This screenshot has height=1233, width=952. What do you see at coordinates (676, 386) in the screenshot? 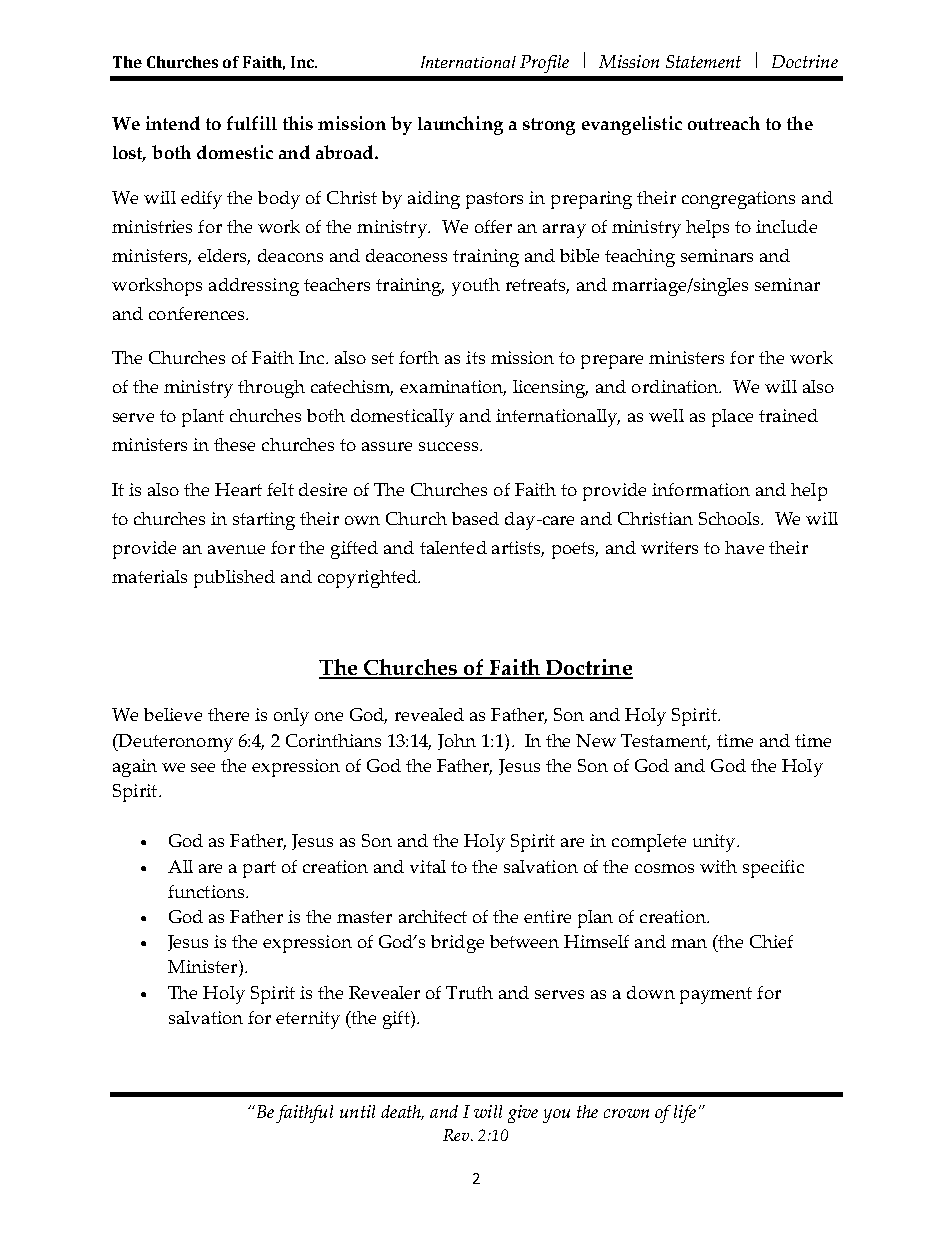
I see `ordination` at bounding box center [676, 386].
